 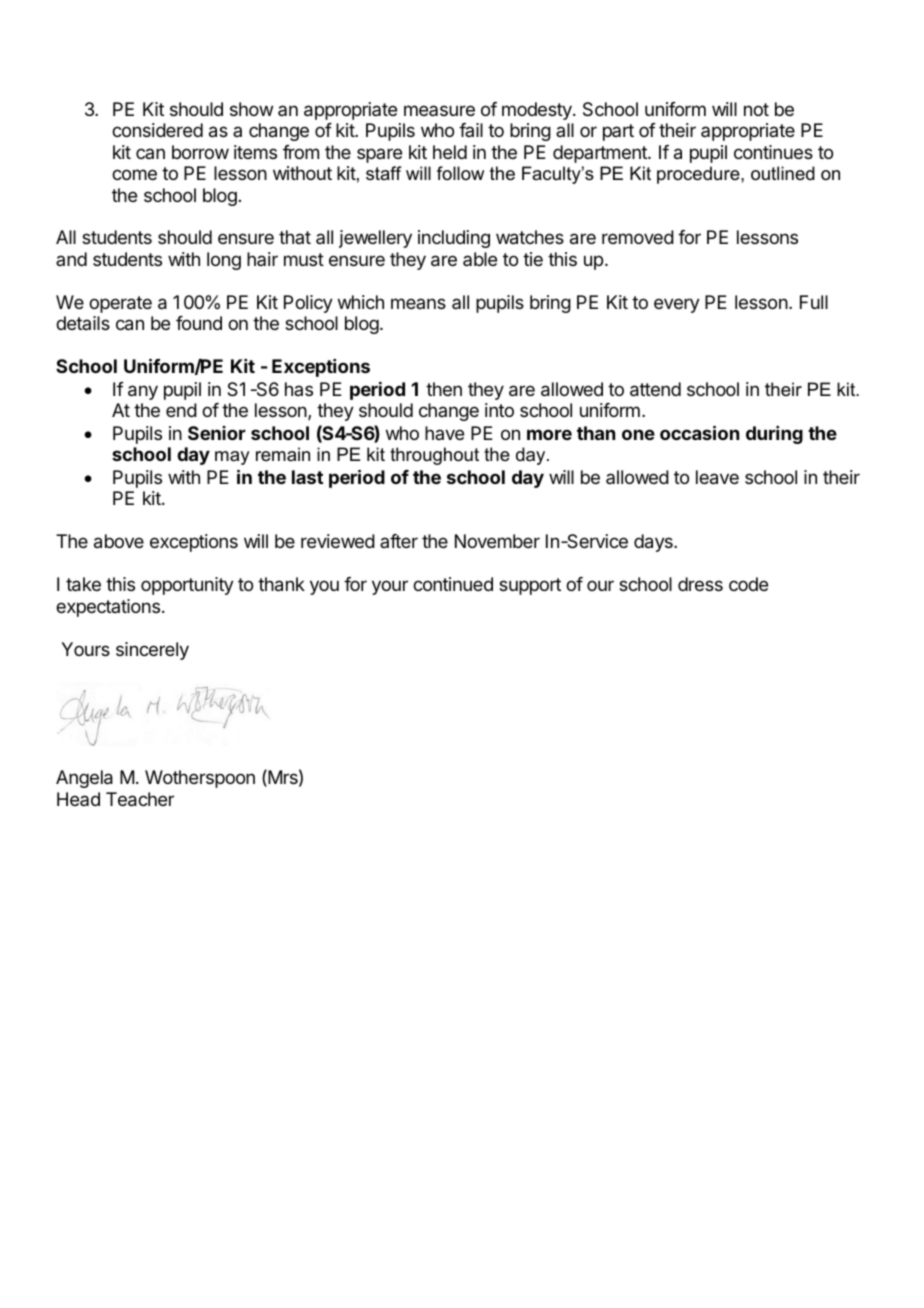 What do you see at coordinates (677, 305) in the image?
I see `every` at bounding box center [677, 305].
